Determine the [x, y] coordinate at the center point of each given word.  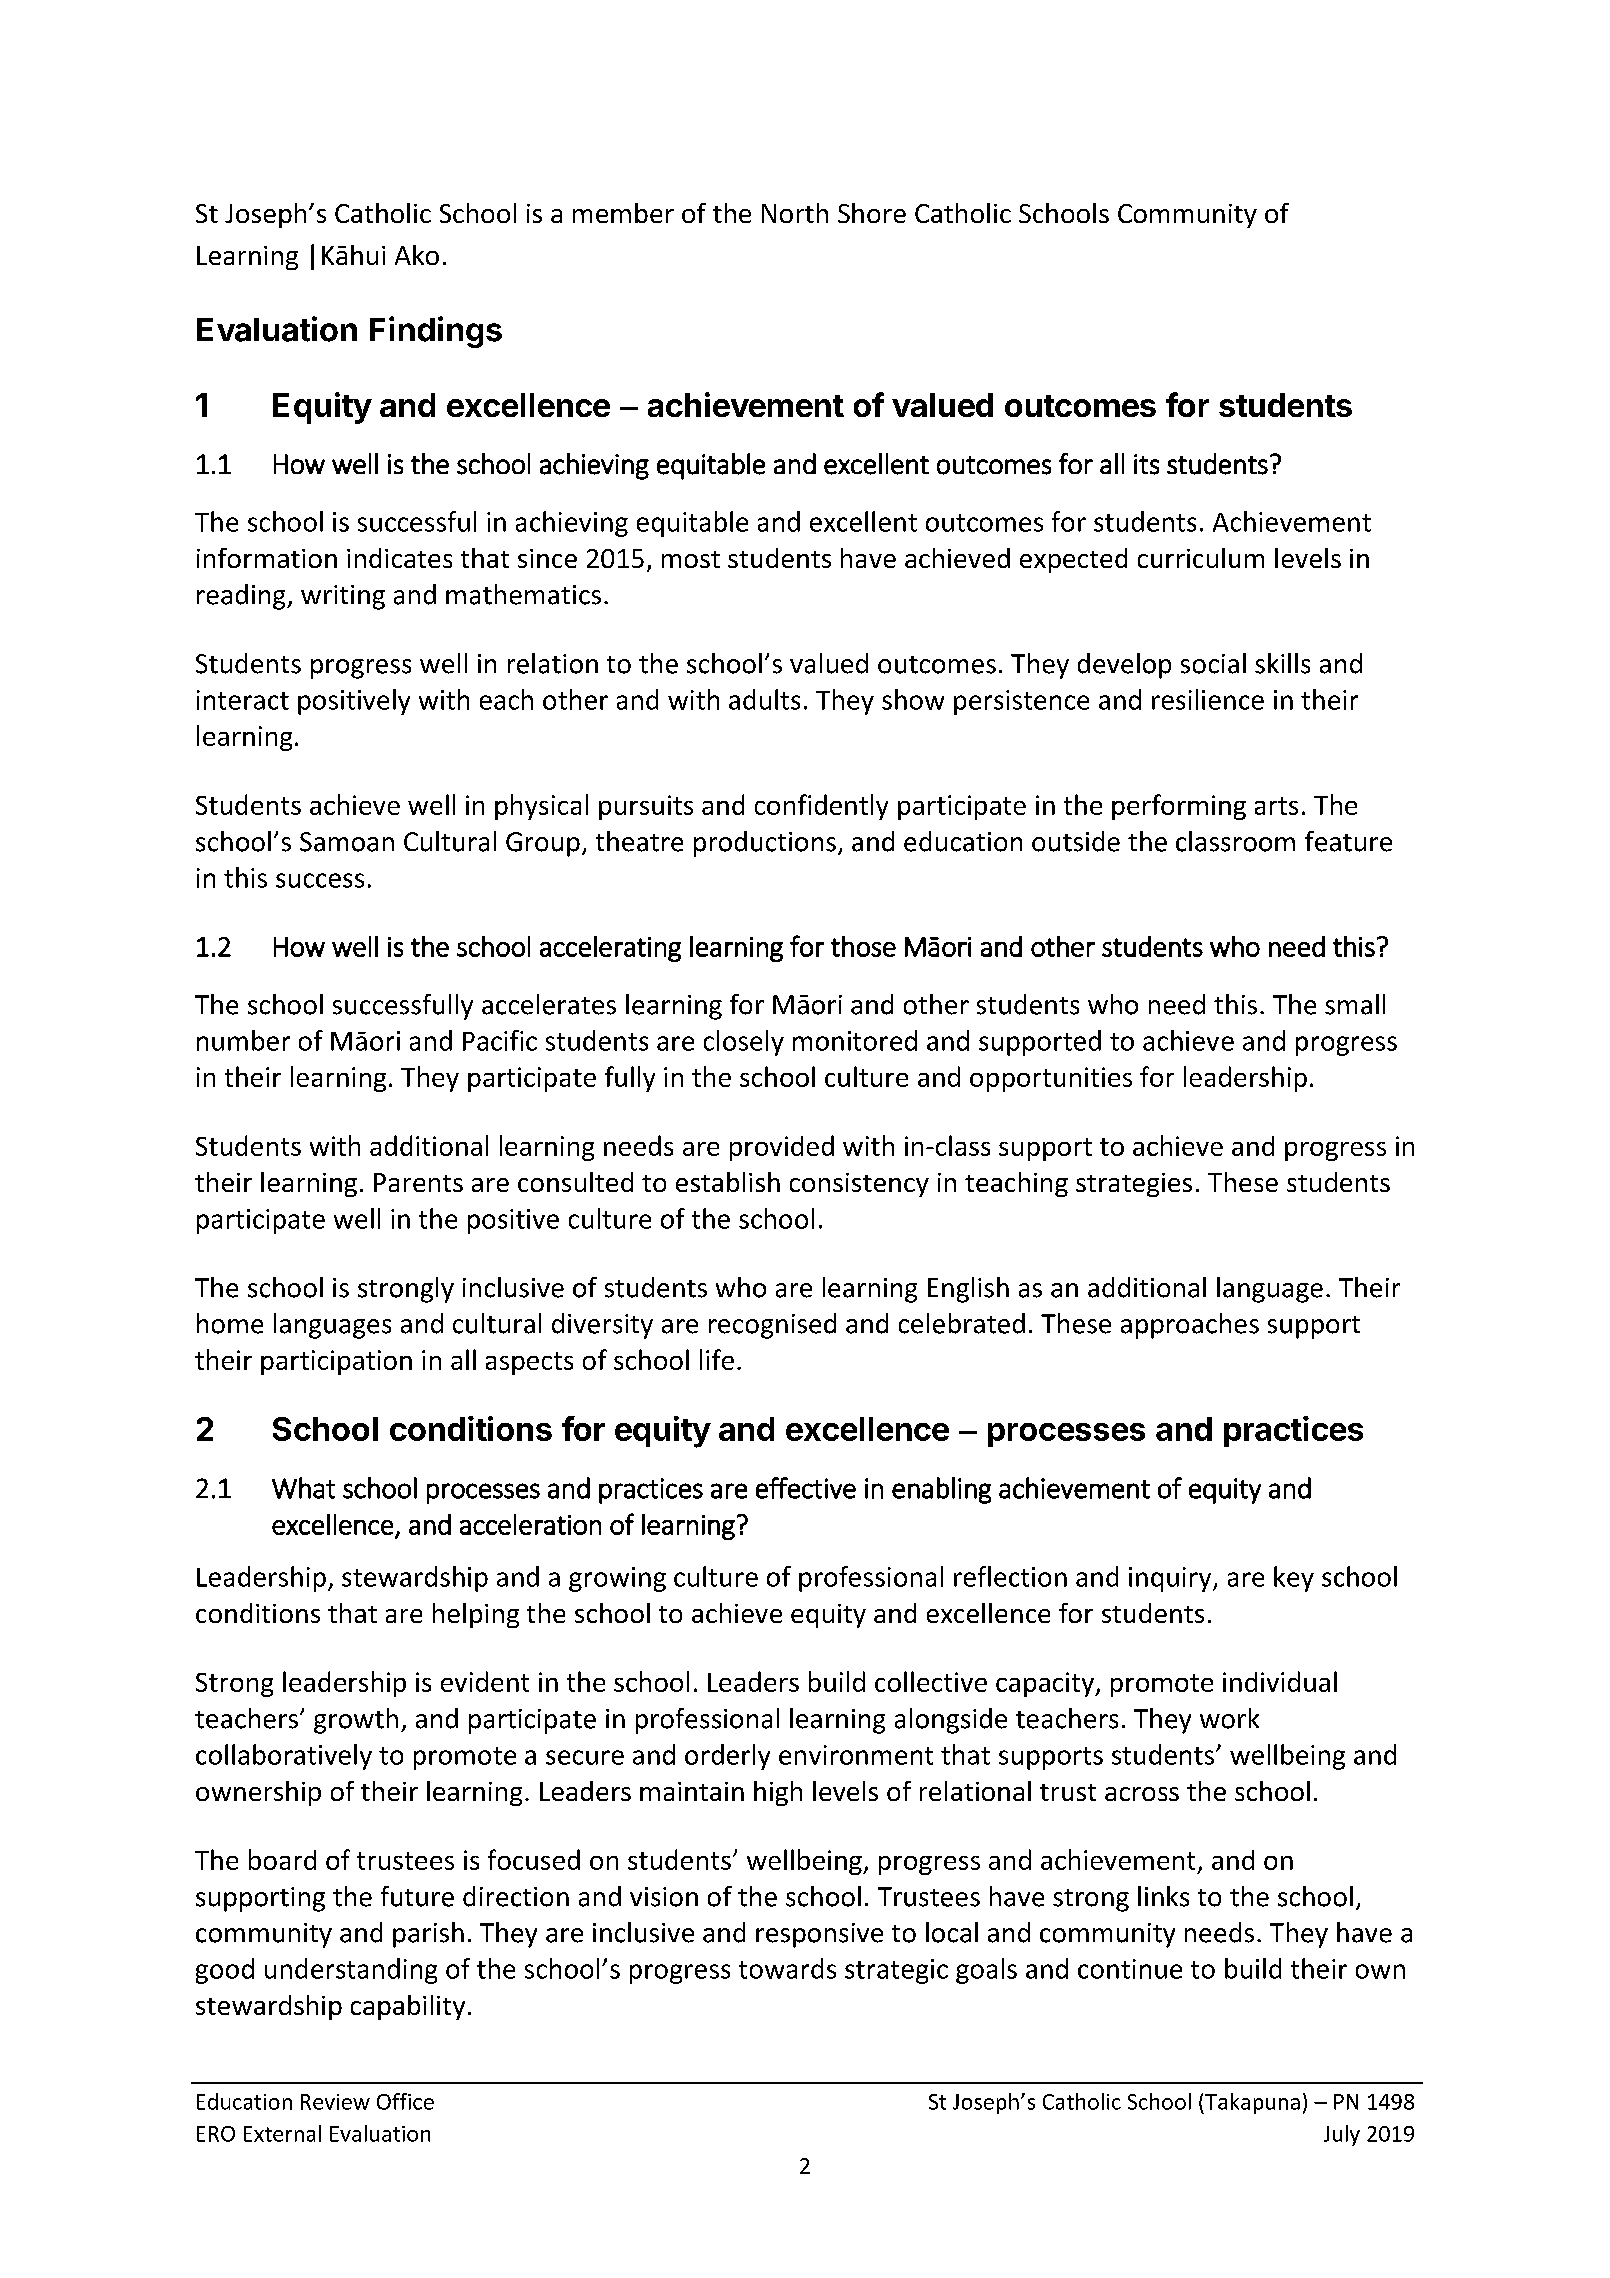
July [1342, 2135]
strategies [1134, 1185]
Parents [418, 1182]
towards [787, 1968]
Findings [436, 332]
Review [335, 2102]
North [795, 213]
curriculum [1201, 558]
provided [782, 1148]
